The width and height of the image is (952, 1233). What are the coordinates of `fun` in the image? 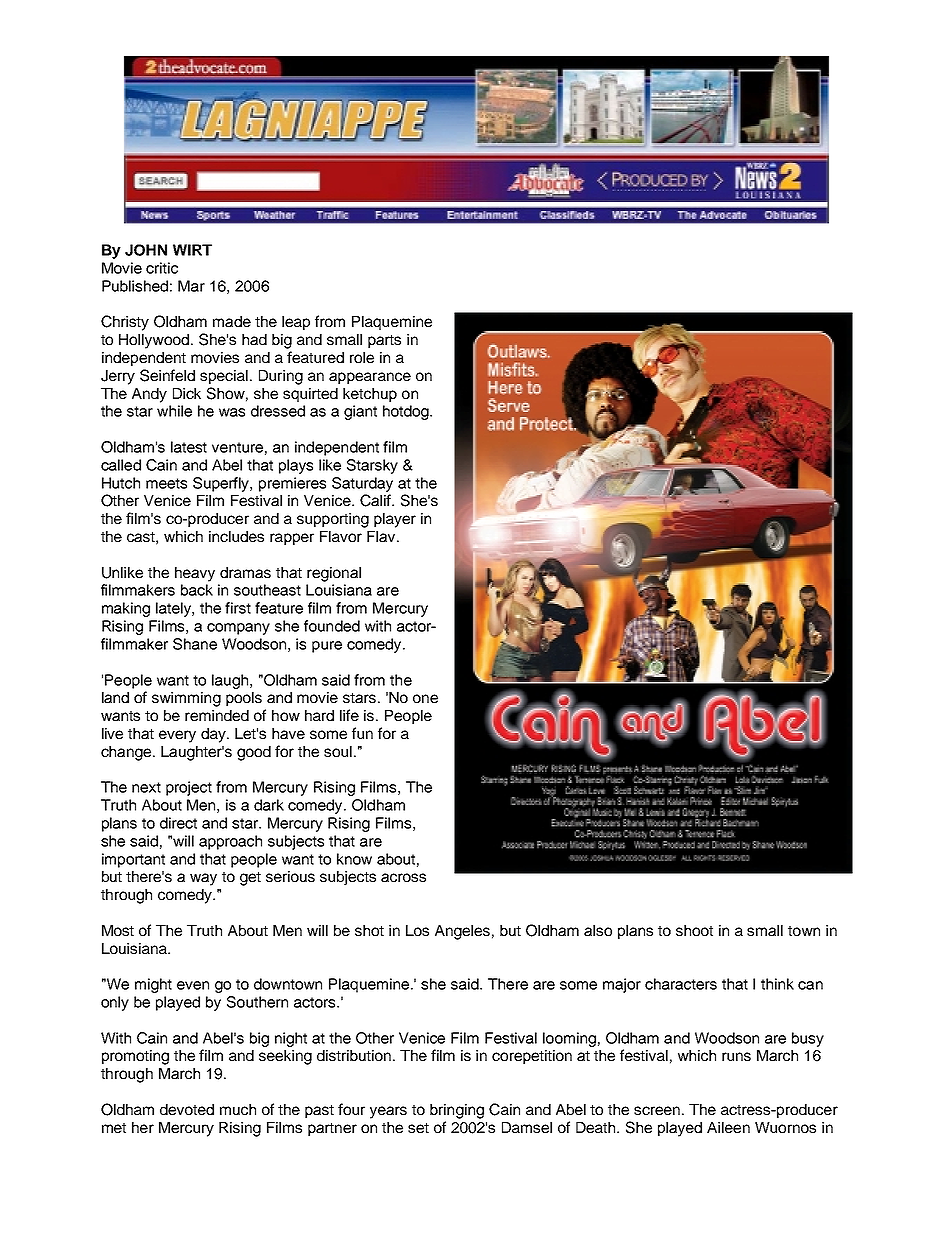 It's located at (362, 733).
